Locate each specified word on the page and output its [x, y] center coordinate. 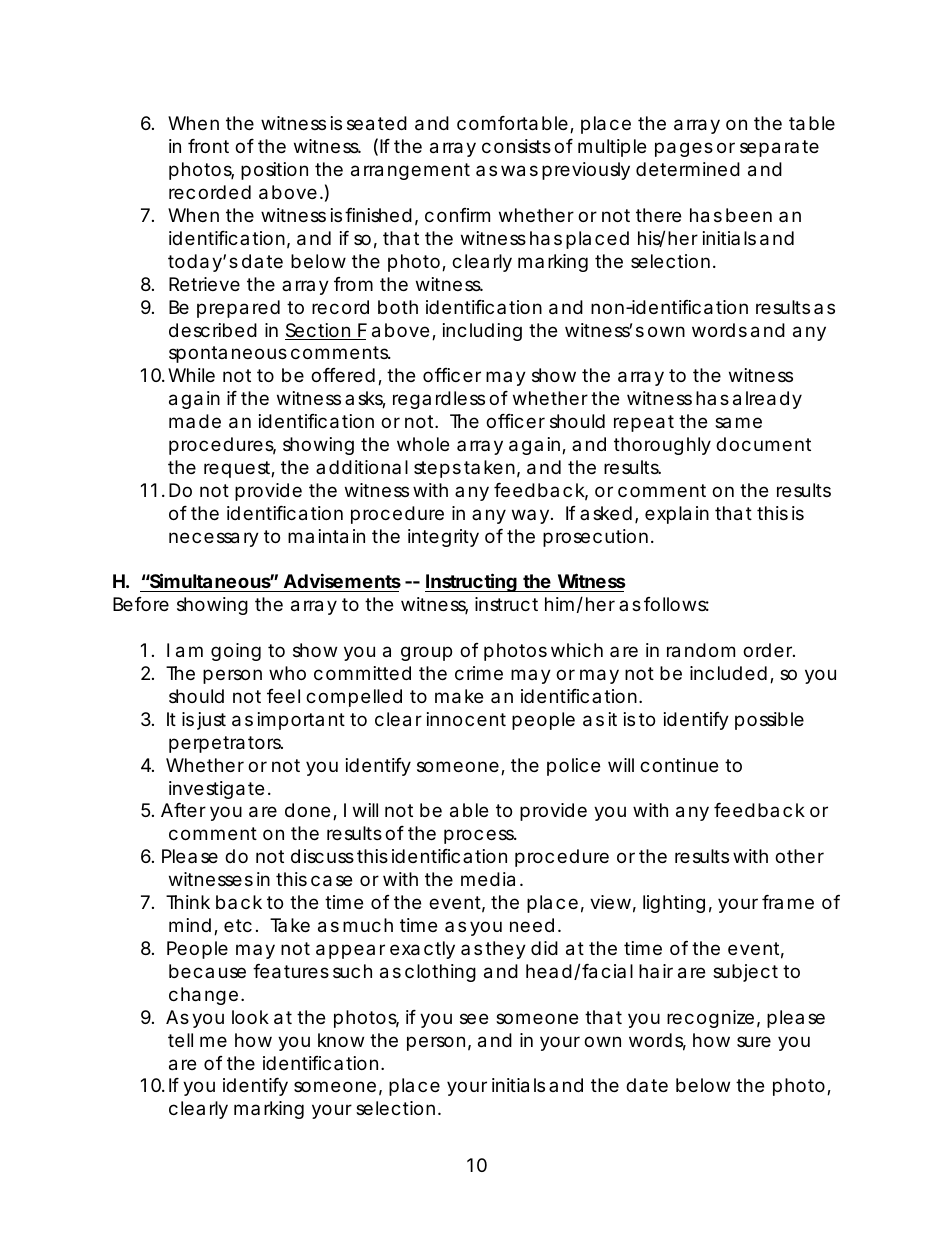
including [482, 332]
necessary [214, 539]
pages [684, 149]
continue [679, 765]
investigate [216, 790]
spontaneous [228, 354]
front [208, 146]
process [480, 836]
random [701, 650]
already [767, 400]
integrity [443, 538]
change [203, 996]
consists [516, 146]
